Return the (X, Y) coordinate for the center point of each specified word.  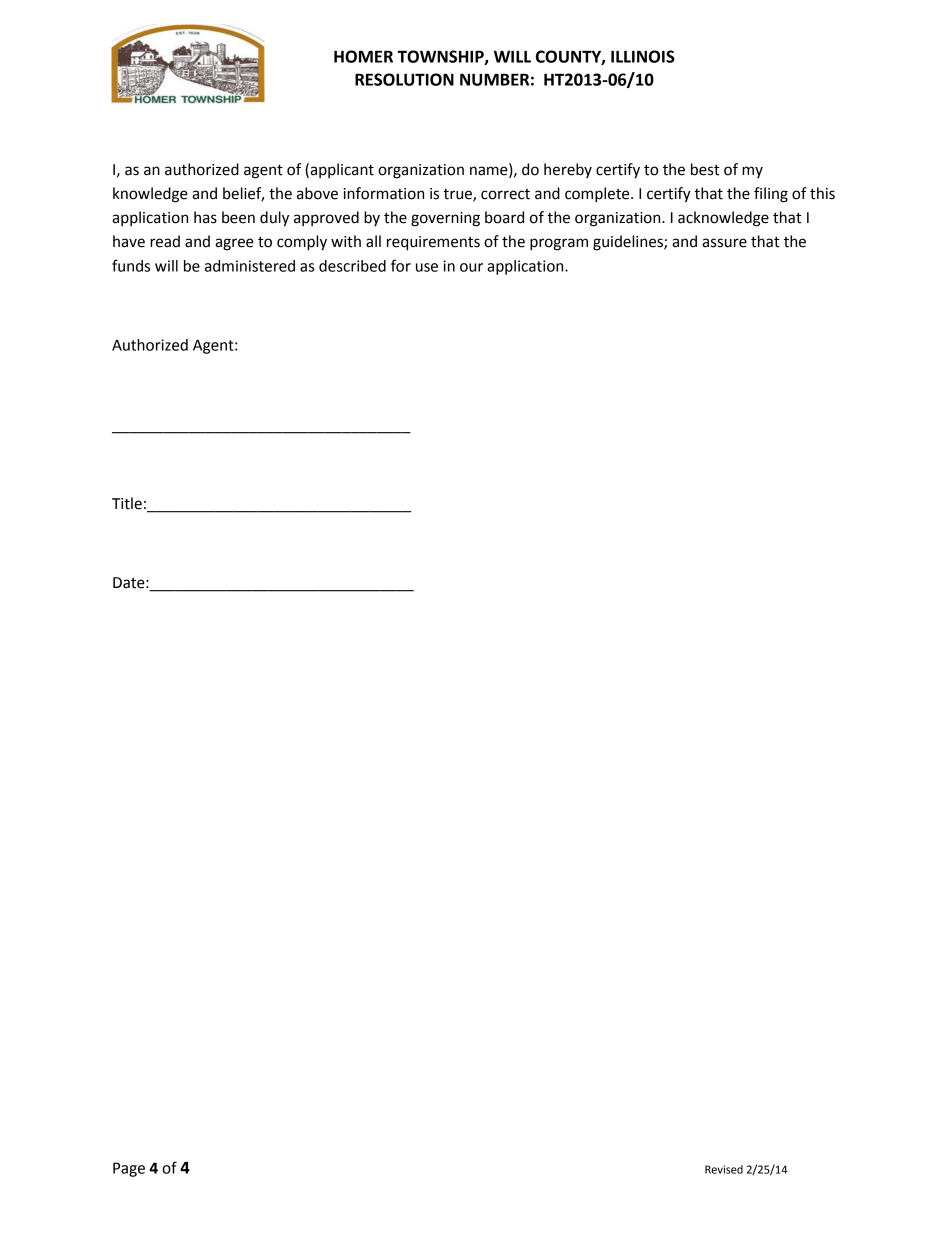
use (427, 267)
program (559, 244)
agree (234, 244)
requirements (433, 243)
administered (250, 266)
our (471, 267)
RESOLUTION (404, 79)
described (352, 266)
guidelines (629, 243)
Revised (724, 1169)
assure (724, 243)
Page (129, 1169)
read (165, 241)
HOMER (363, 56)
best (705, 169)
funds (131, 265)
